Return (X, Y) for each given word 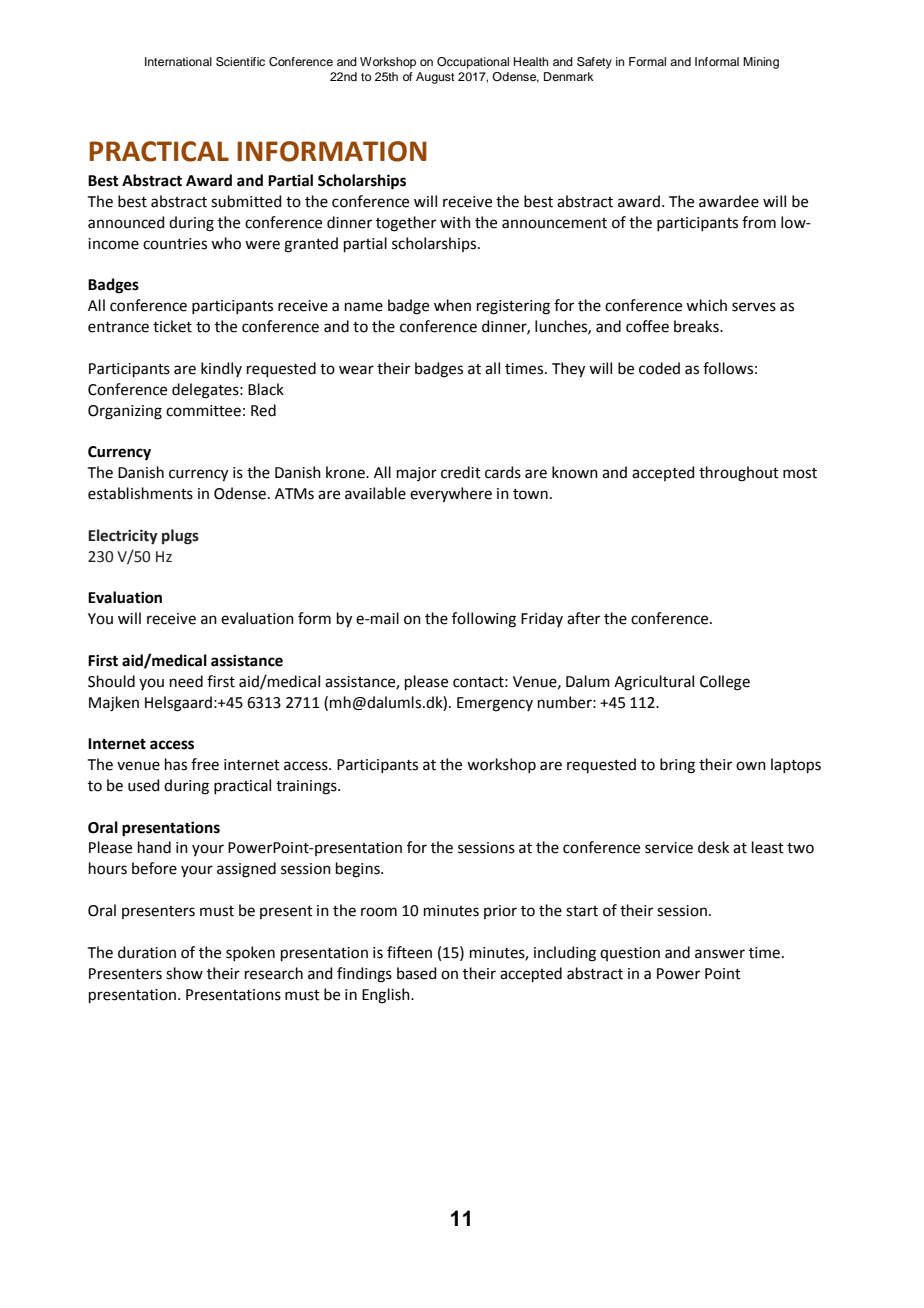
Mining (761, 63)
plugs (180, 537)
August (435, 78)
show (184, 973)
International (178, 61)
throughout (739, 474)
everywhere (451, 495)
